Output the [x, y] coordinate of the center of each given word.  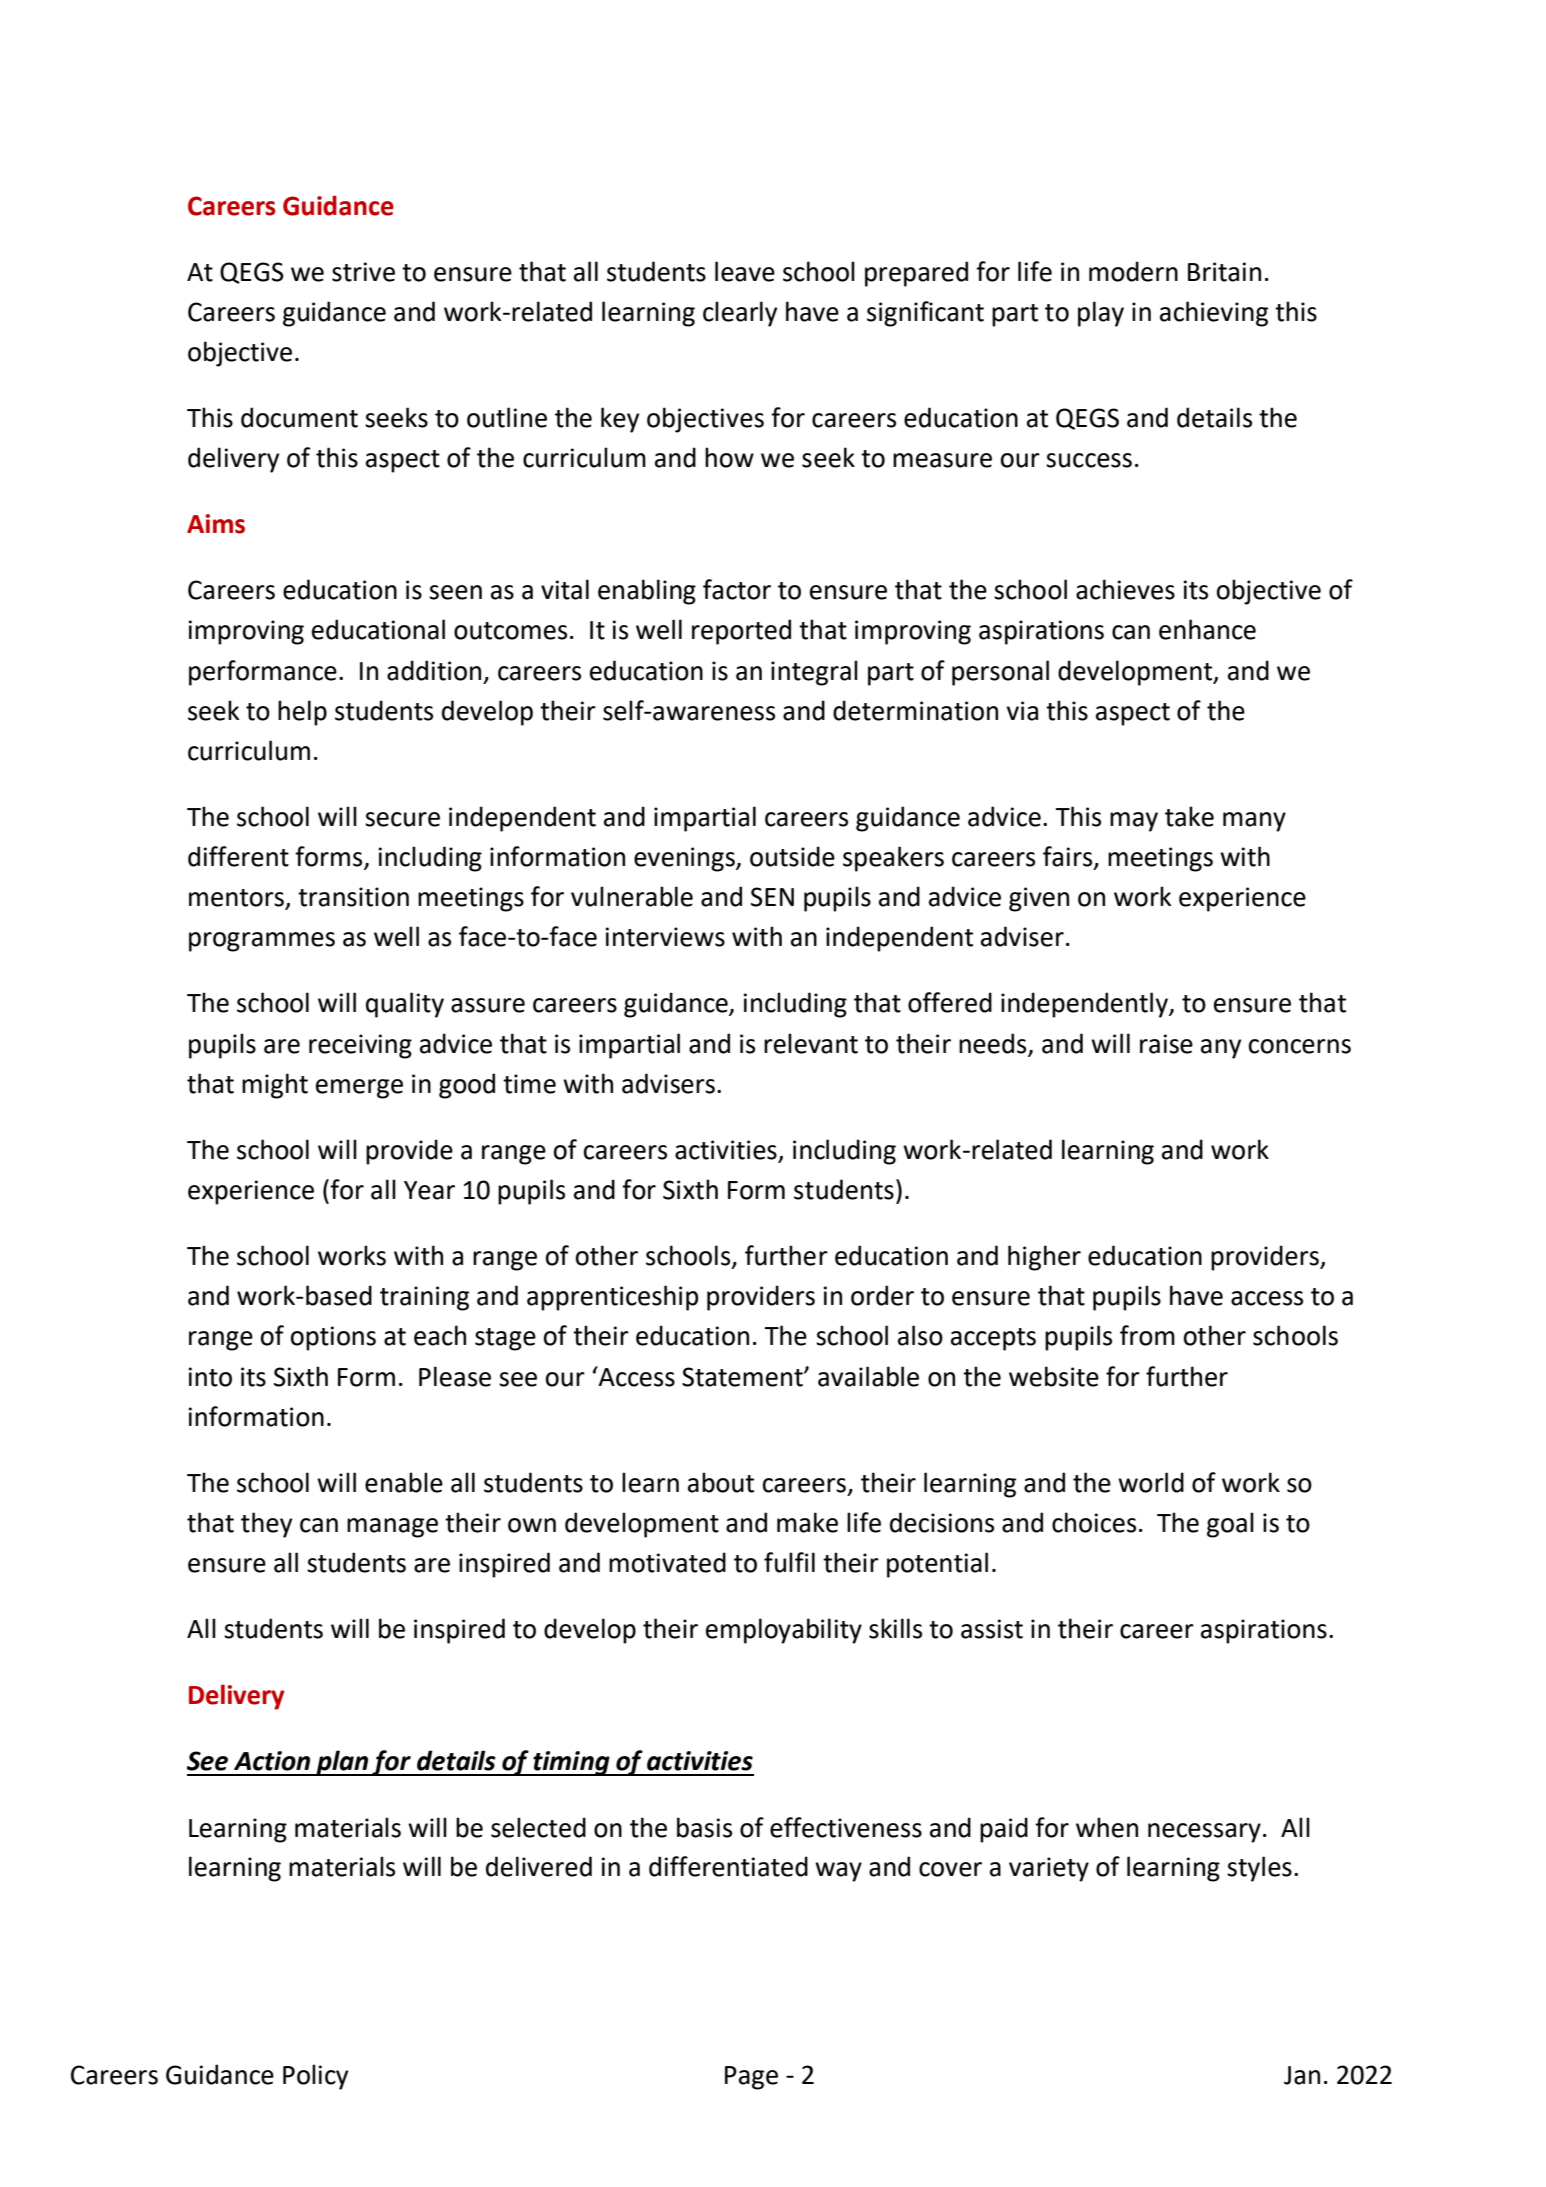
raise [1166, 1044]
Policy [315, 2077]
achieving [1214, 314]
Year [429, 1190]
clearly [740, 314]
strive [363, 272]
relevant [811, 1043]
